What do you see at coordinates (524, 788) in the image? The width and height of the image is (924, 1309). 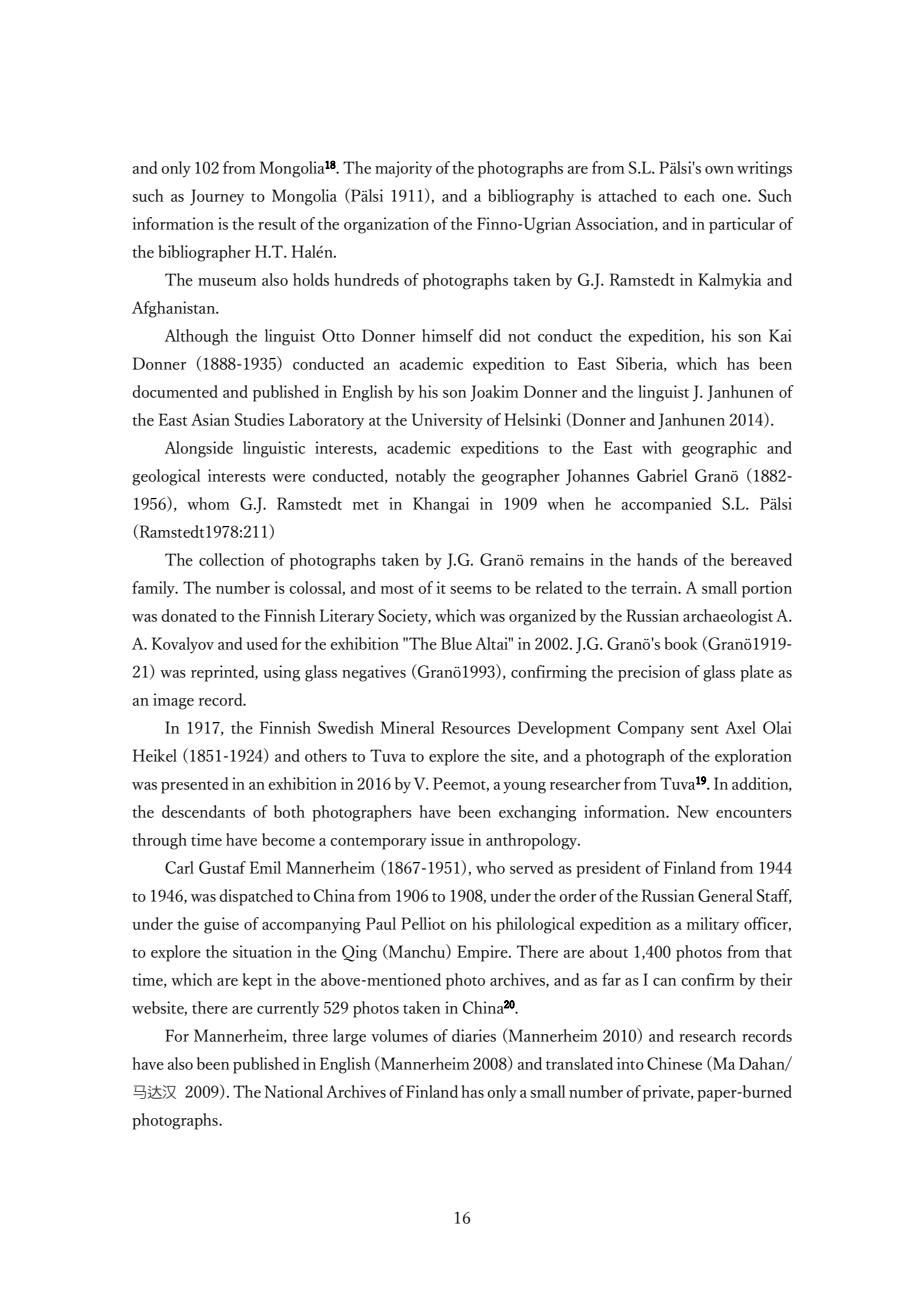 I see `young` at bounding box center [524, 788].
